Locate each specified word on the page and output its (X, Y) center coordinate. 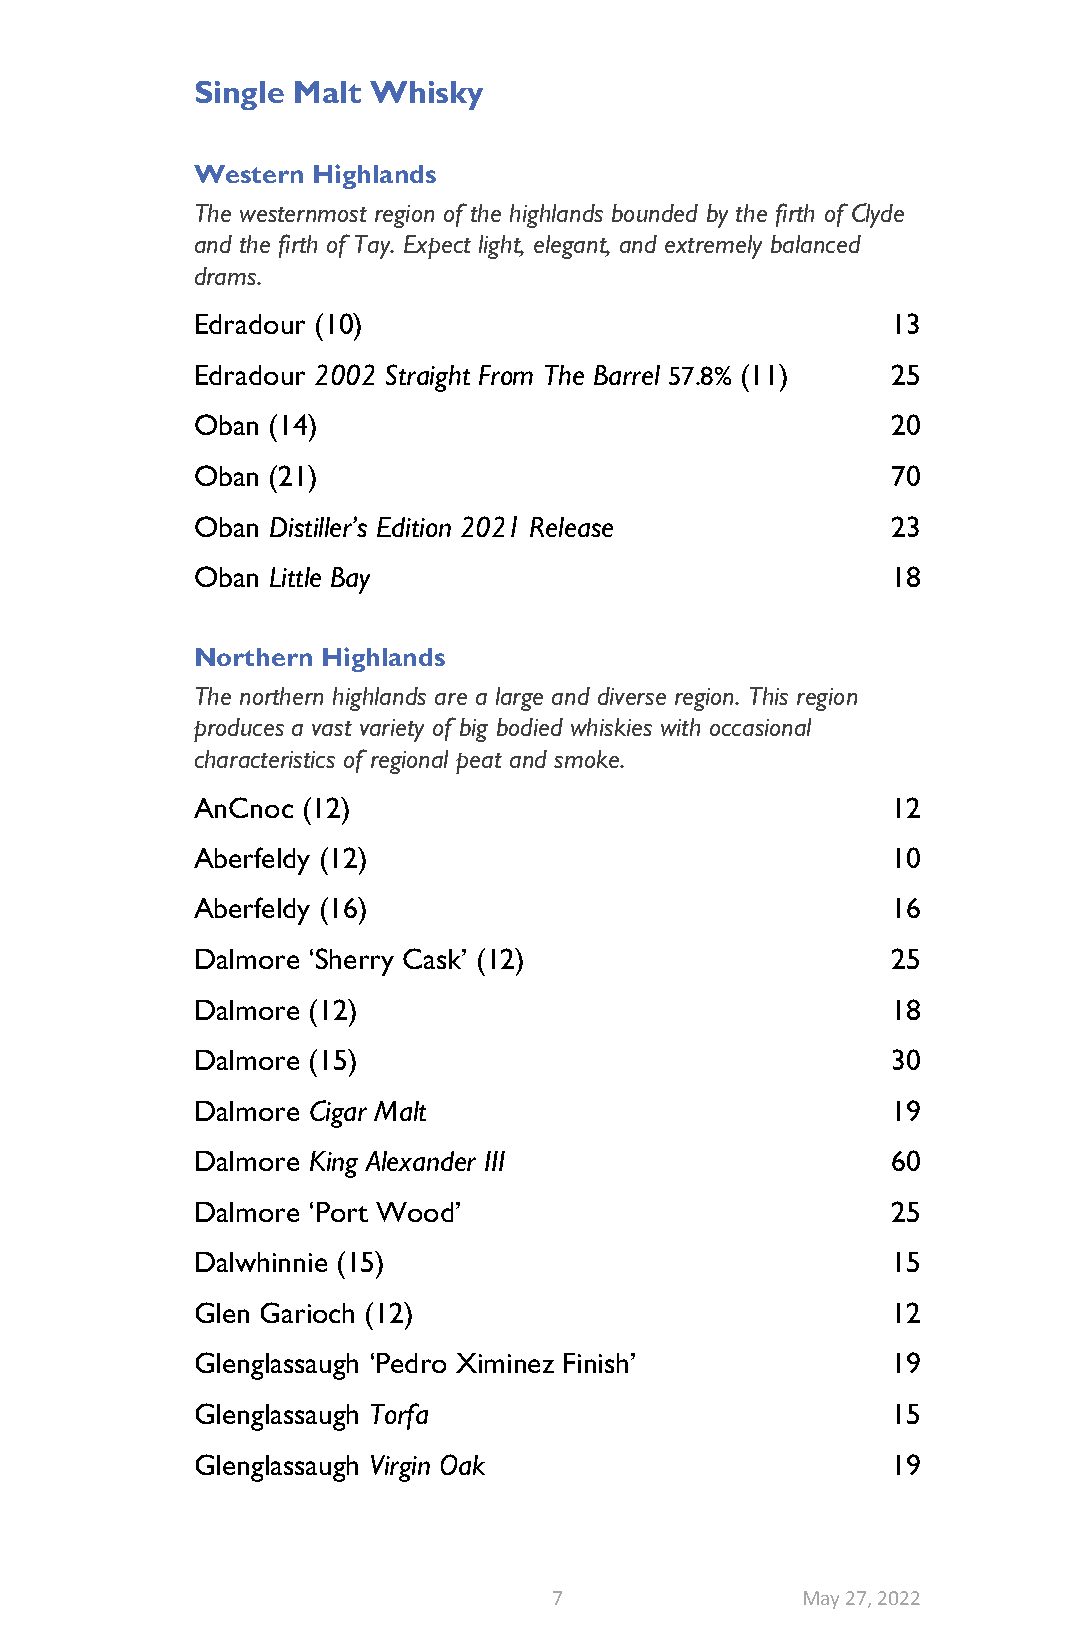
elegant (571, 247)
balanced (816, 244)
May (821, 1600)
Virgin (400, 1468)
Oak (463, 1464)
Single (240, 95)
